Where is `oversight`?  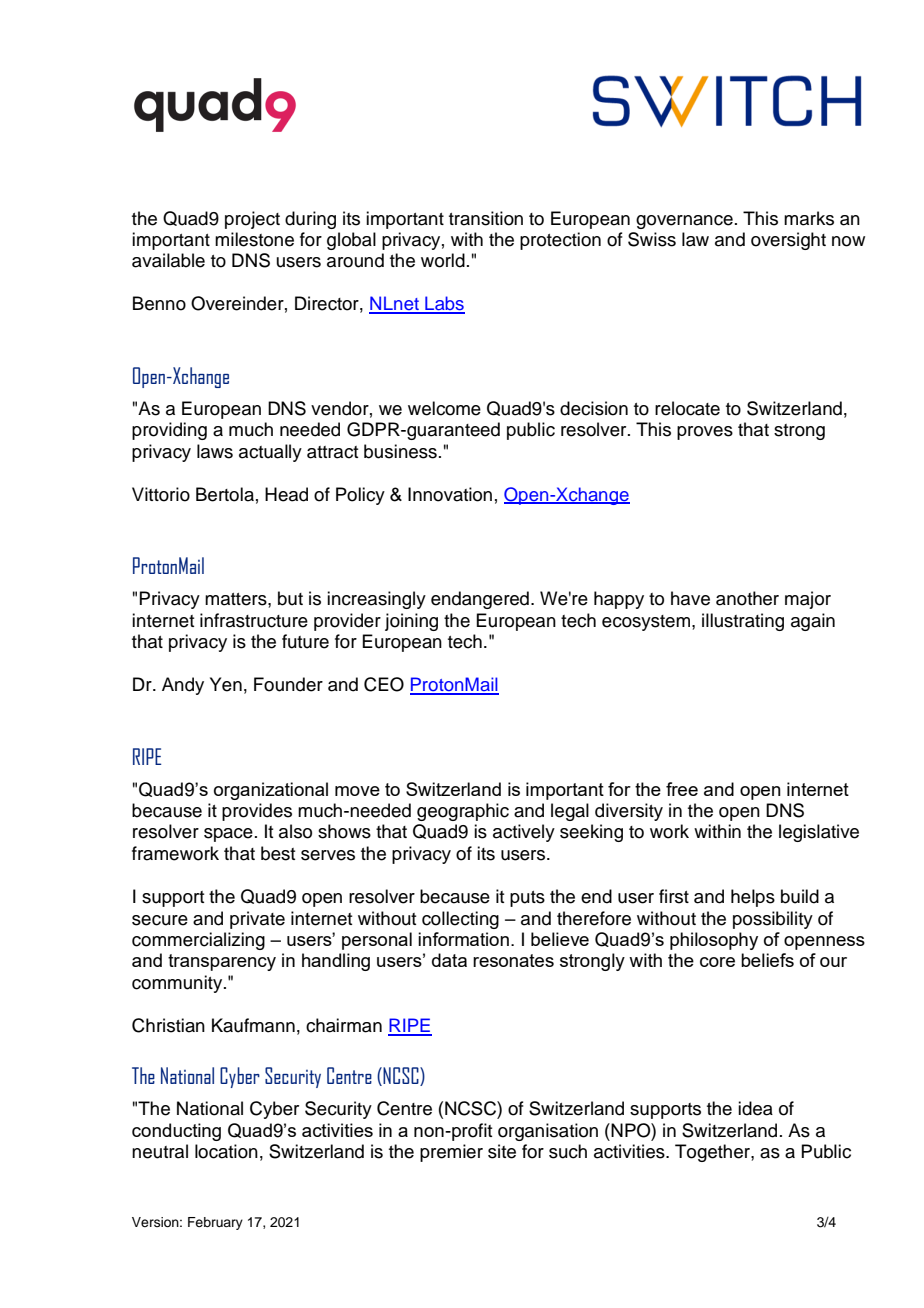
oversight is located at coordinates (788, 241).
